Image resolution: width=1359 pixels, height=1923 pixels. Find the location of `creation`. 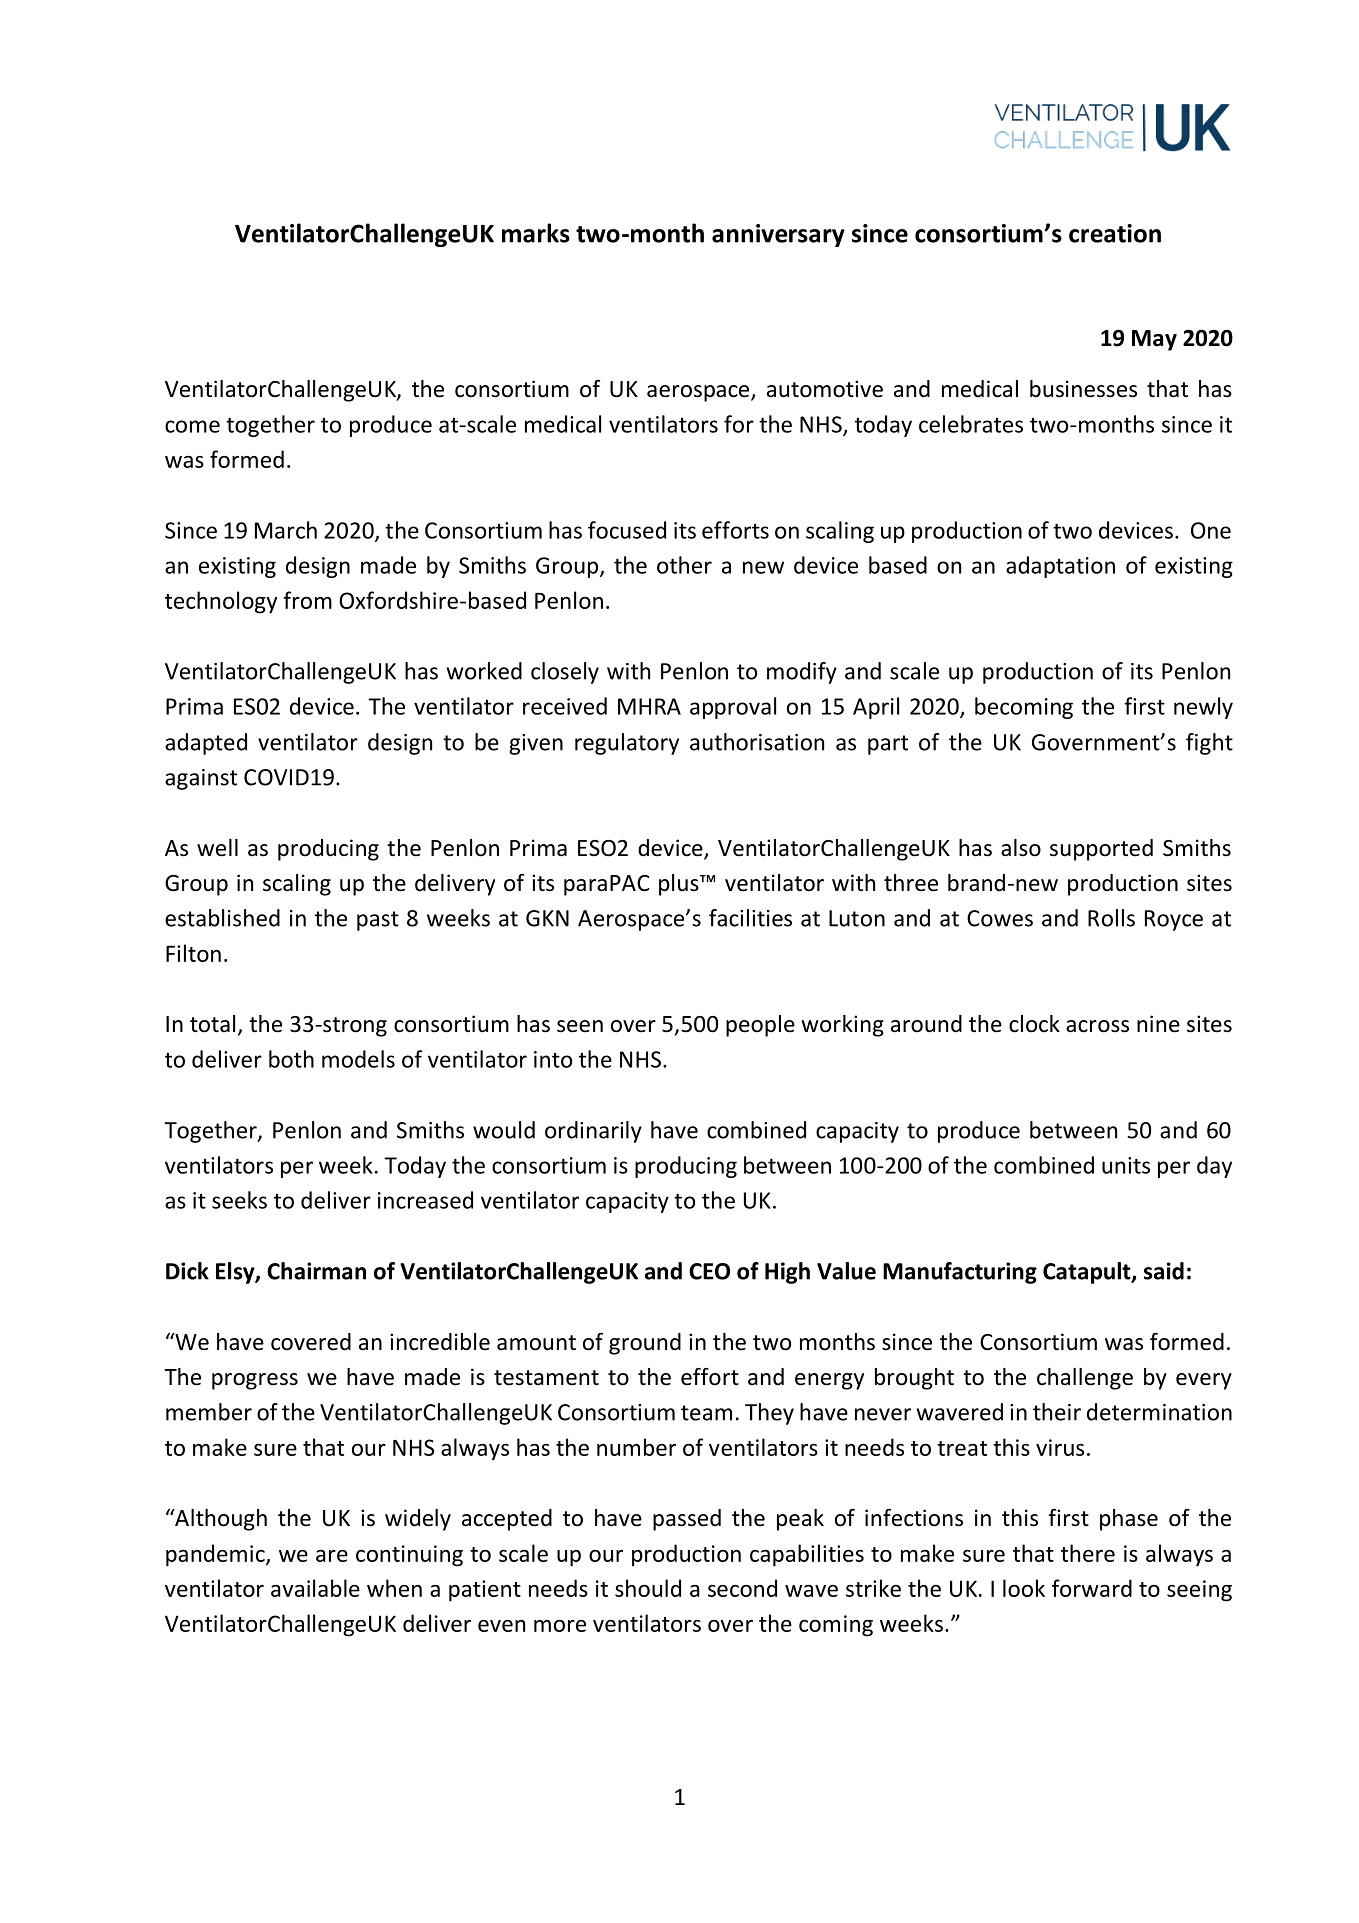

creation is located at coordinates (1115, 233).
